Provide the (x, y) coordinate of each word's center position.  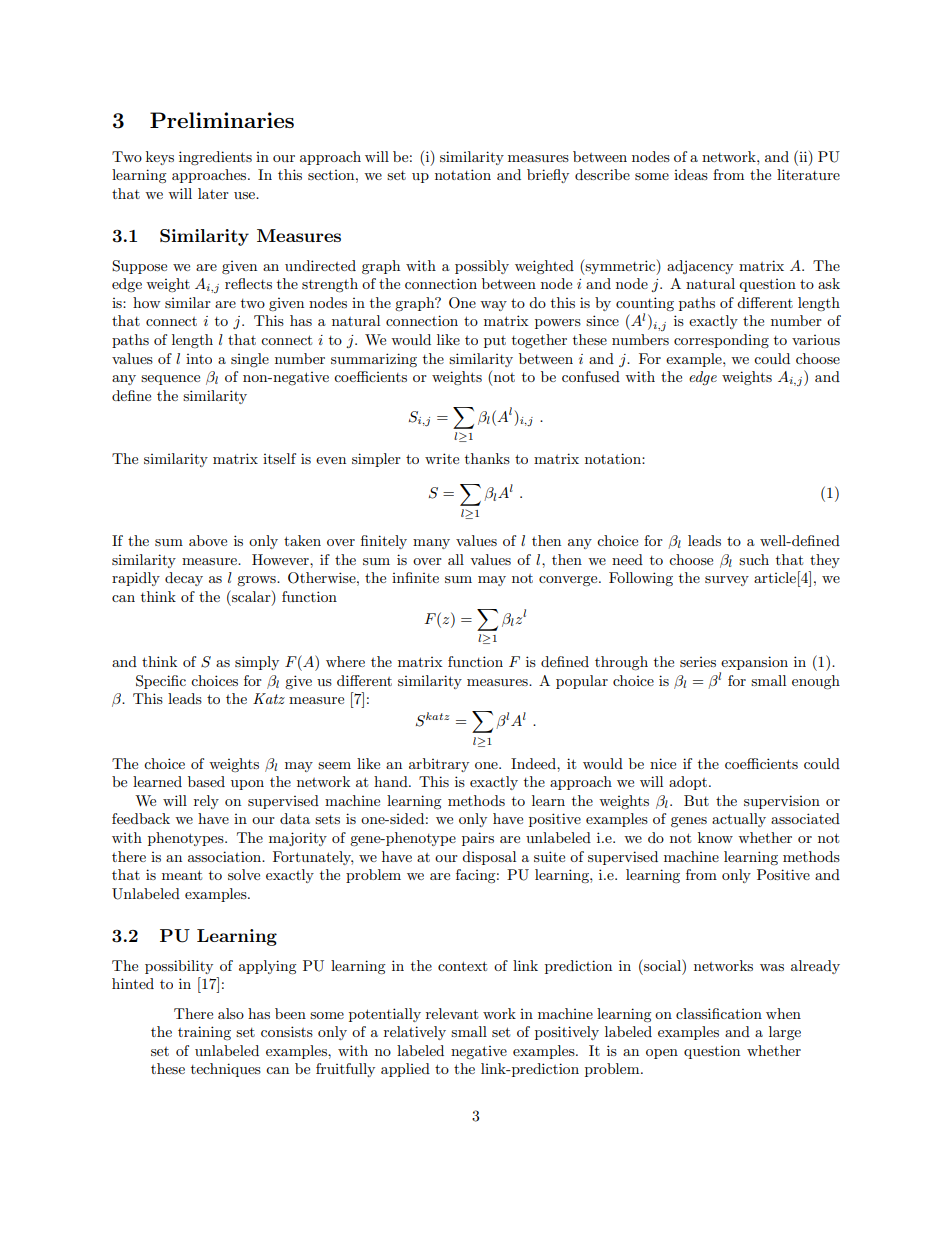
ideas (691, 174)
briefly (548, 176)
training (204, 1033)
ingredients (215, 158)
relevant (452, 1013)
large (785, 1033)
